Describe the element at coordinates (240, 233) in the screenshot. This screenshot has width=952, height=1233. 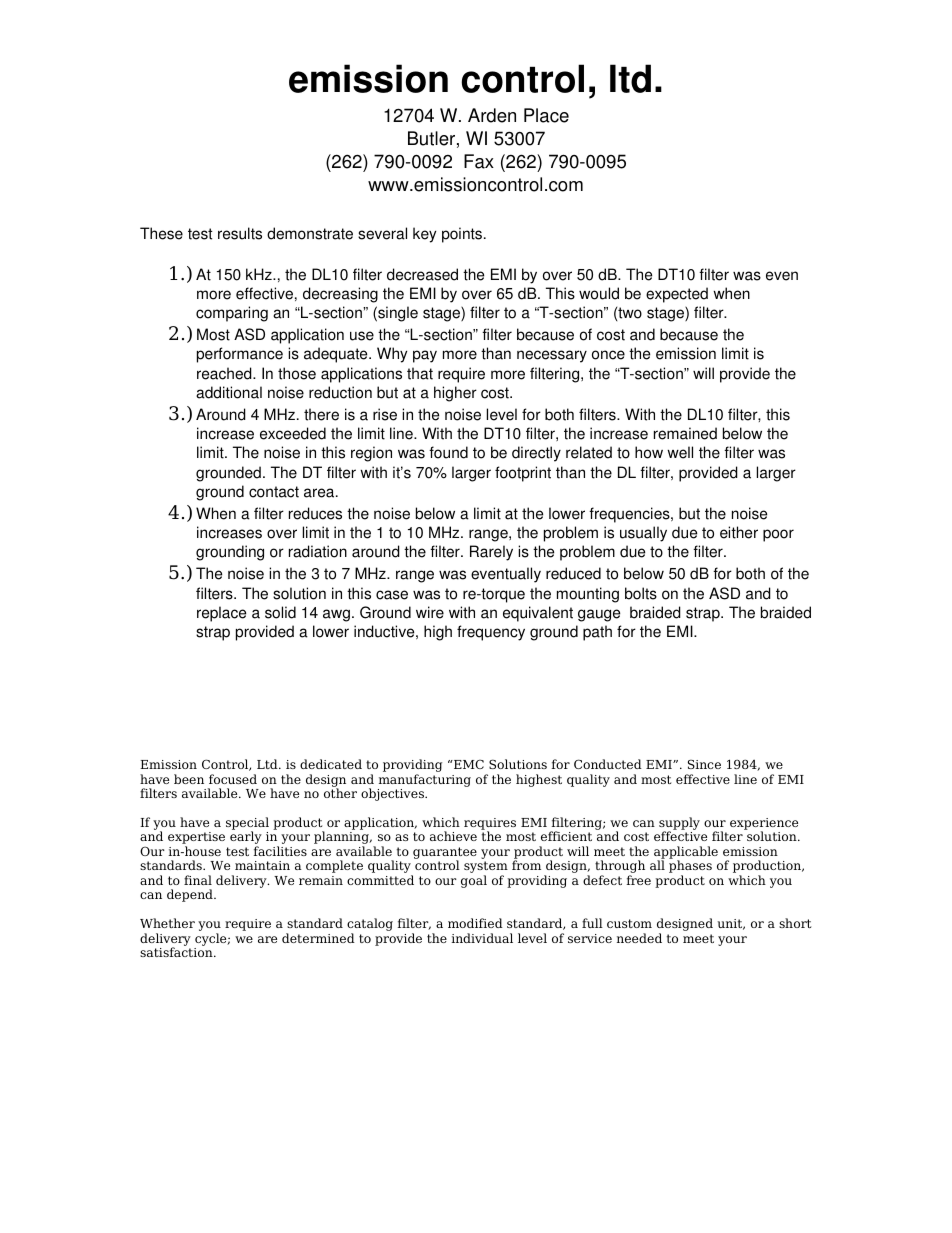
I see `results` at that location.
